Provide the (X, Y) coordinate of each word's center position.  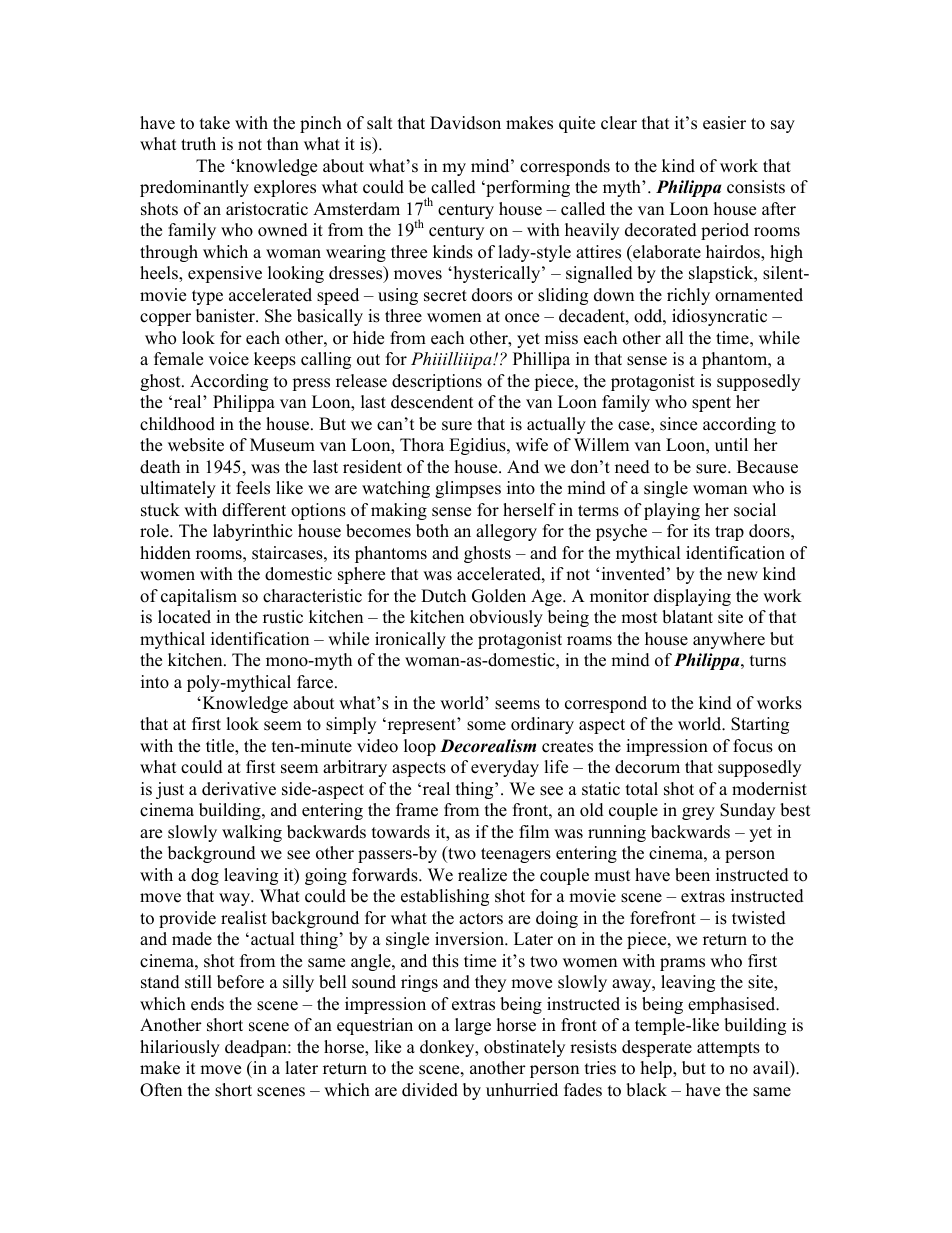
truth (198, 144)
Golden (499, 596)
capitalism (199, 597)
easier (724, 123)
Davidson (465, 123)
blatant (687, 617)
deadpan (257, 1048)
